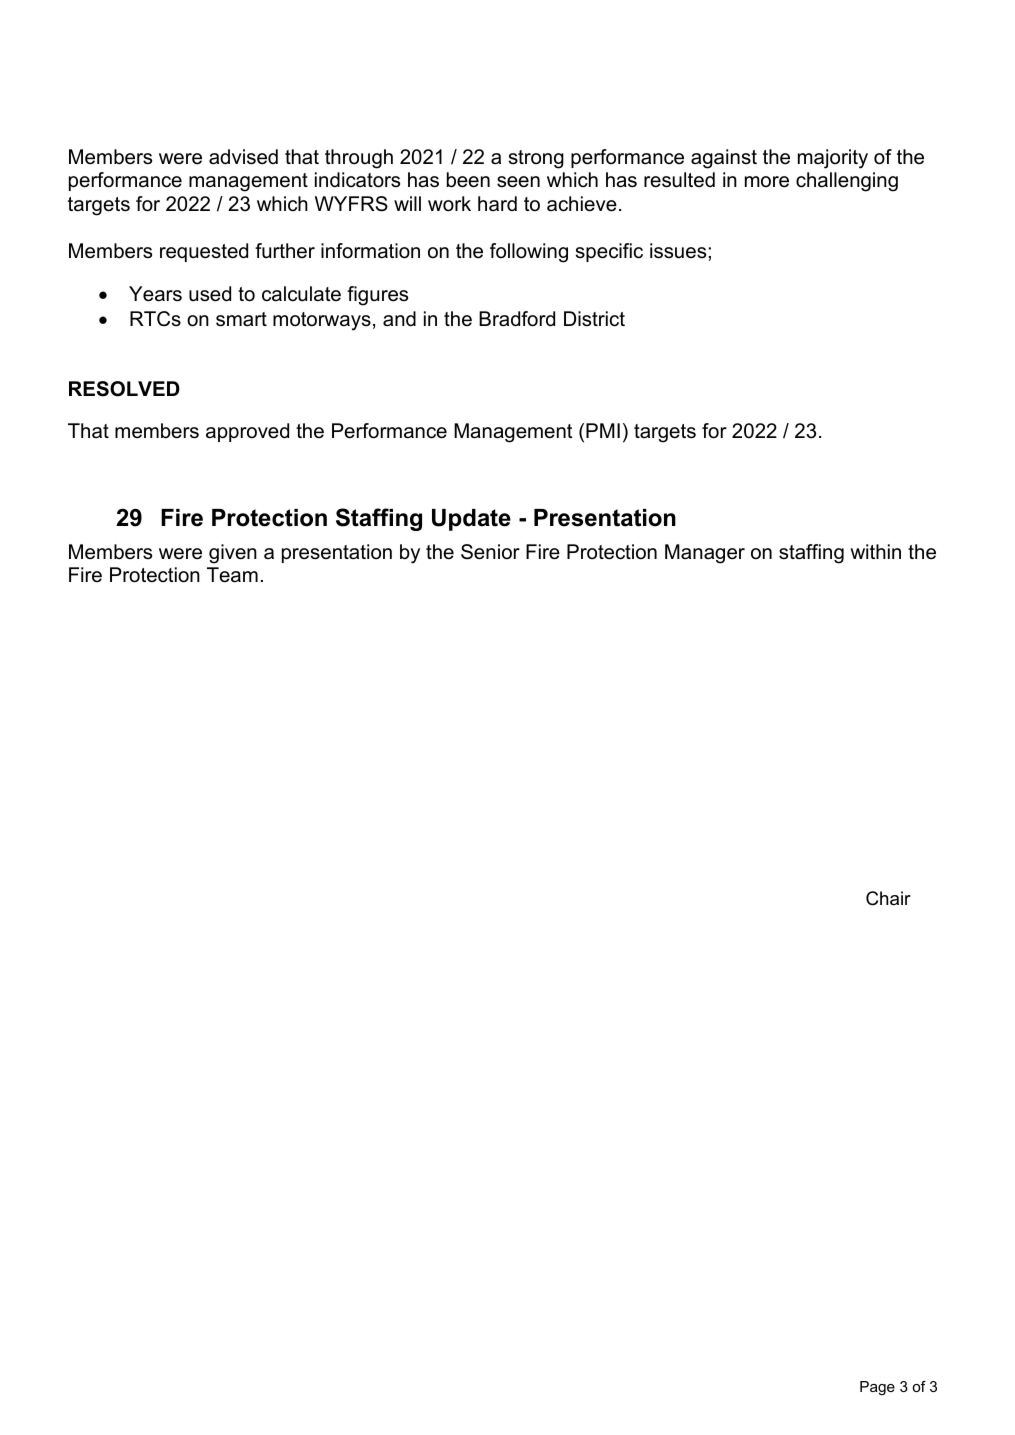 The width and height of the image is (1015, 1435). What do you see at coordinates (877, 1388) in the image?
I see `Page` at bounding box center [877, 1388].
